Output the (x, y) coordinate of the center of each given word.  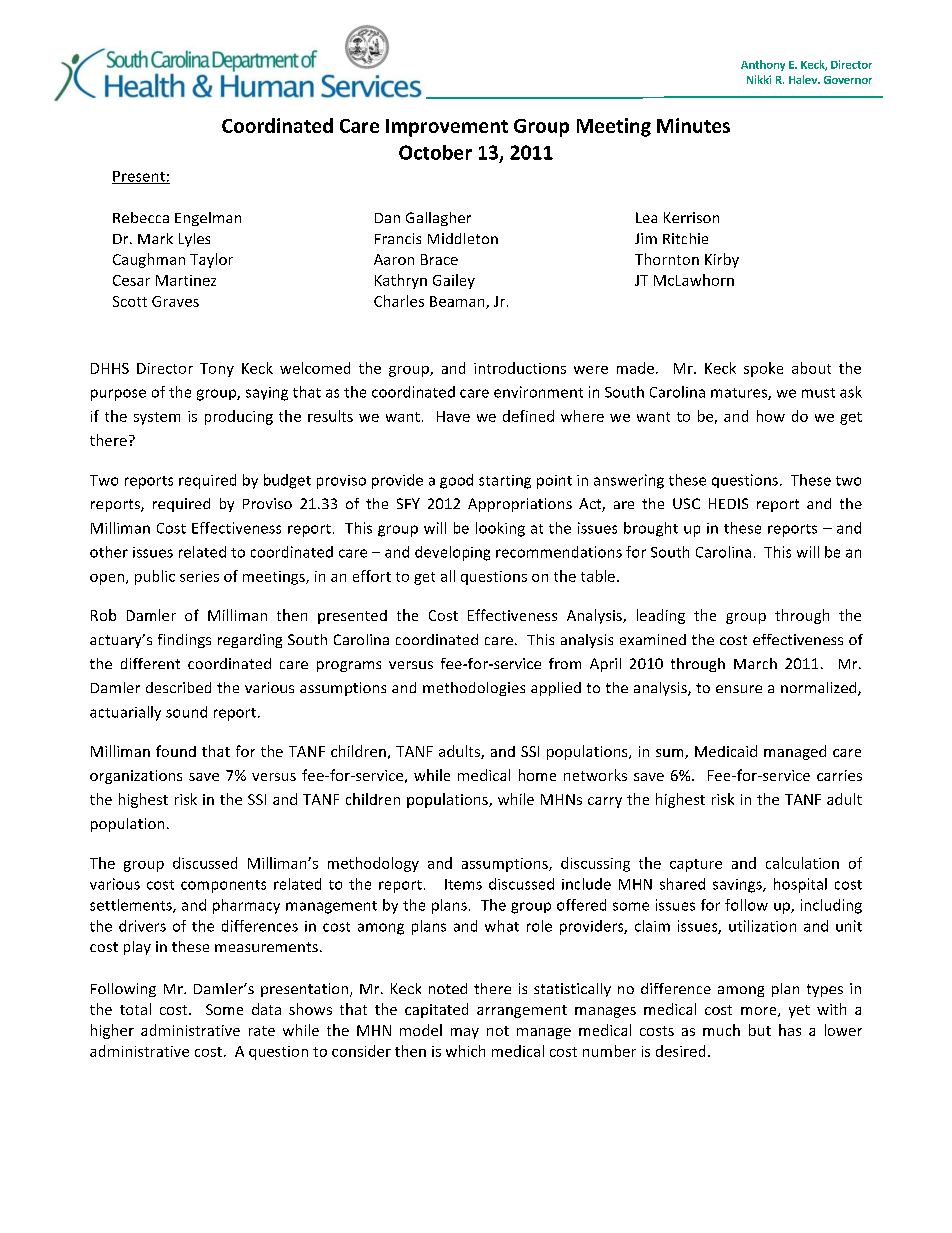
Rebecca (141, 217)
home (537, 775)
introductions (520, 368)
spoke (763, 369)
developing (452, 553)
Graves (175, 301)
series (199, 576)
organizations (136, 777)
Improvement (447, 128)
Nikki (759, 79)
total (135, 1009)
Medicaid (726, 751)
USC (686, 503)
